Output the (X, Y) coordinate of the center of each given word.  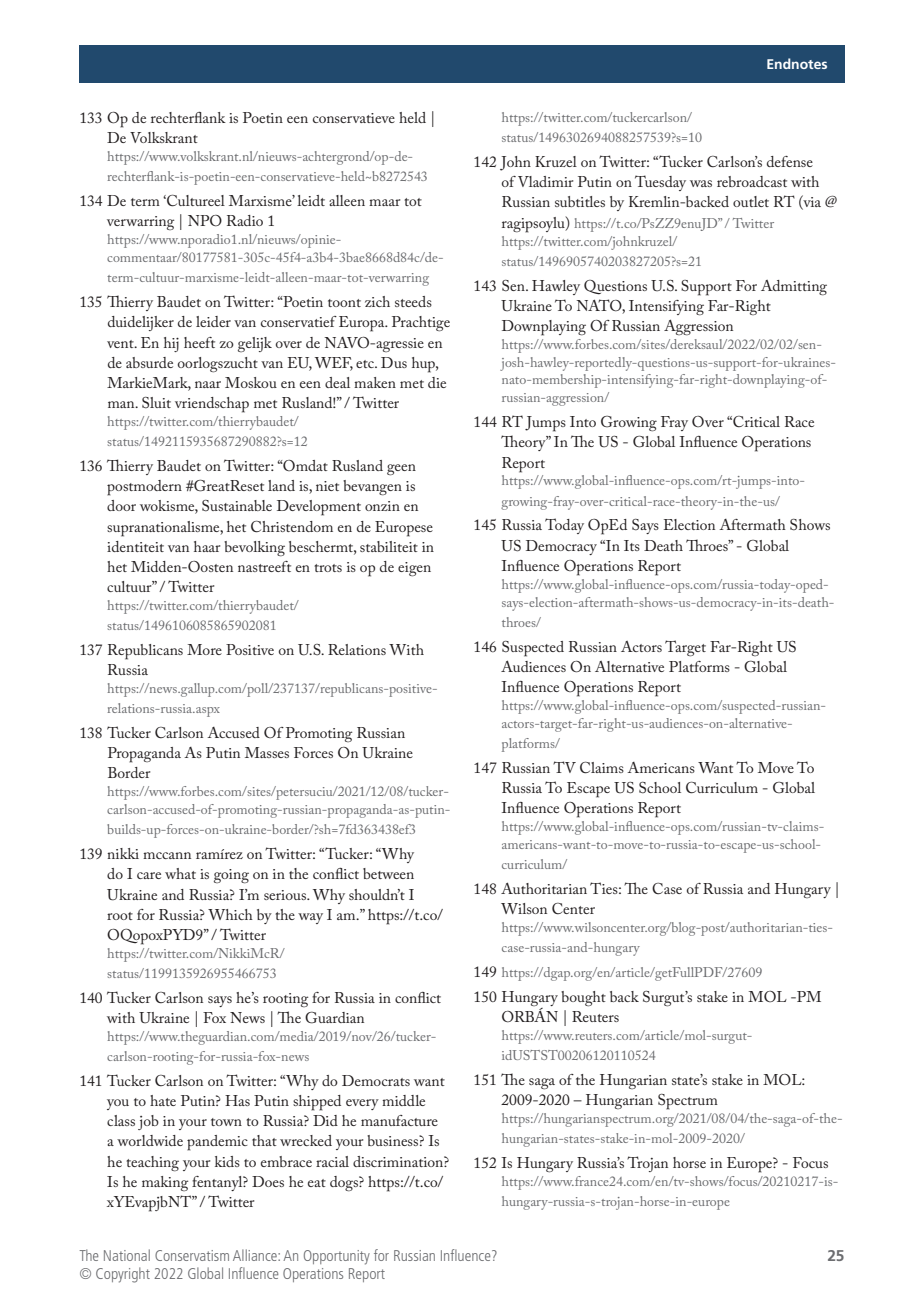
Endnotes (797, 63)
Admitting (794, 288)
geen (401, 470)
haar (207, 546)
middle (403, 1100)
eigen (414, 569)
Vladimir (545, 181)
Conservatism (192, 1255)
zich (377, 301)
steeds (413, 301)
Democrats (376, 1080)
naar (208, 384)
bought (583, 999)
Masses (267, 752)
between (388, 873)
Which (230, 914)
